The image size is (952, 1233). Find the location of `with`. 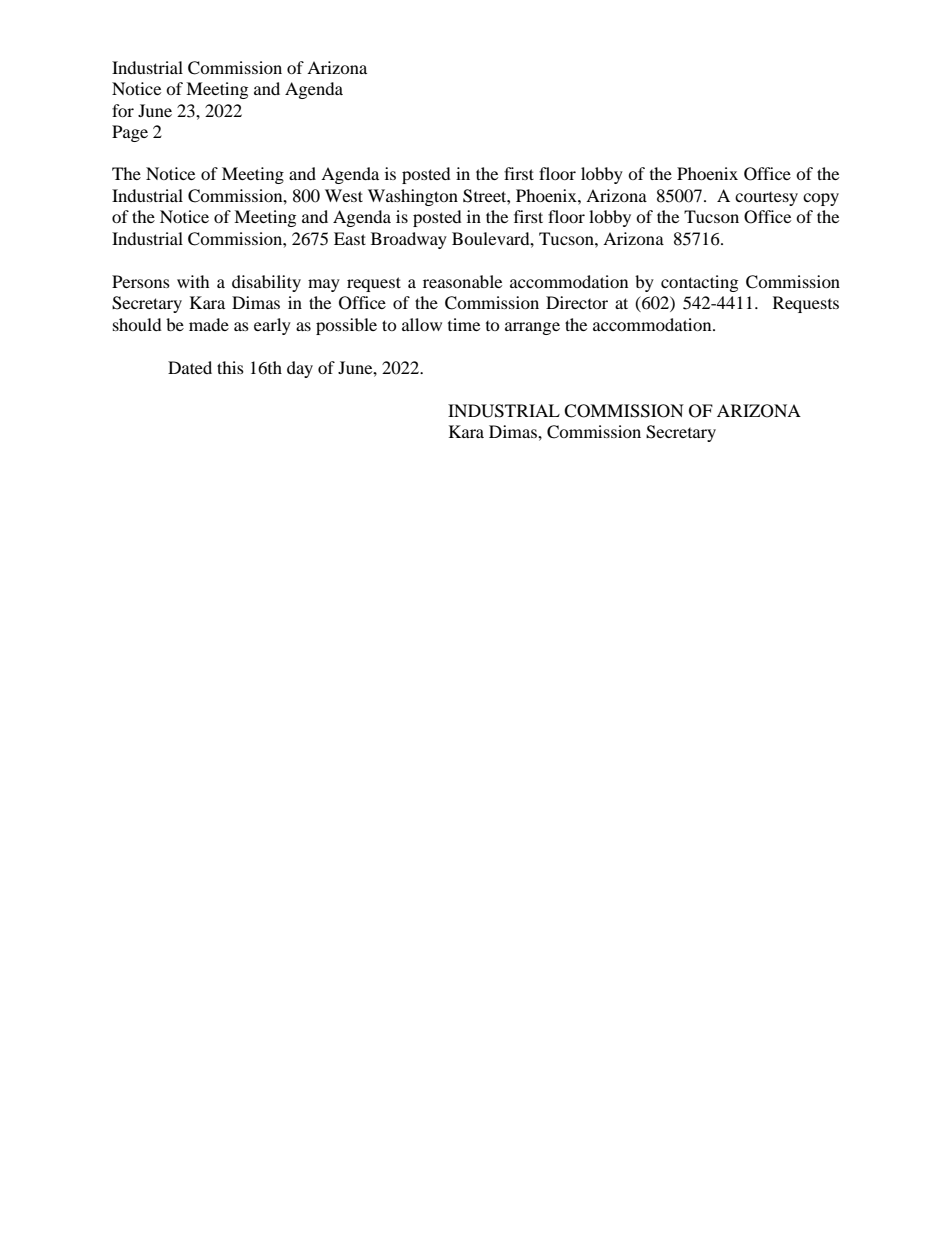

with is located at coordinates (193, 281).
